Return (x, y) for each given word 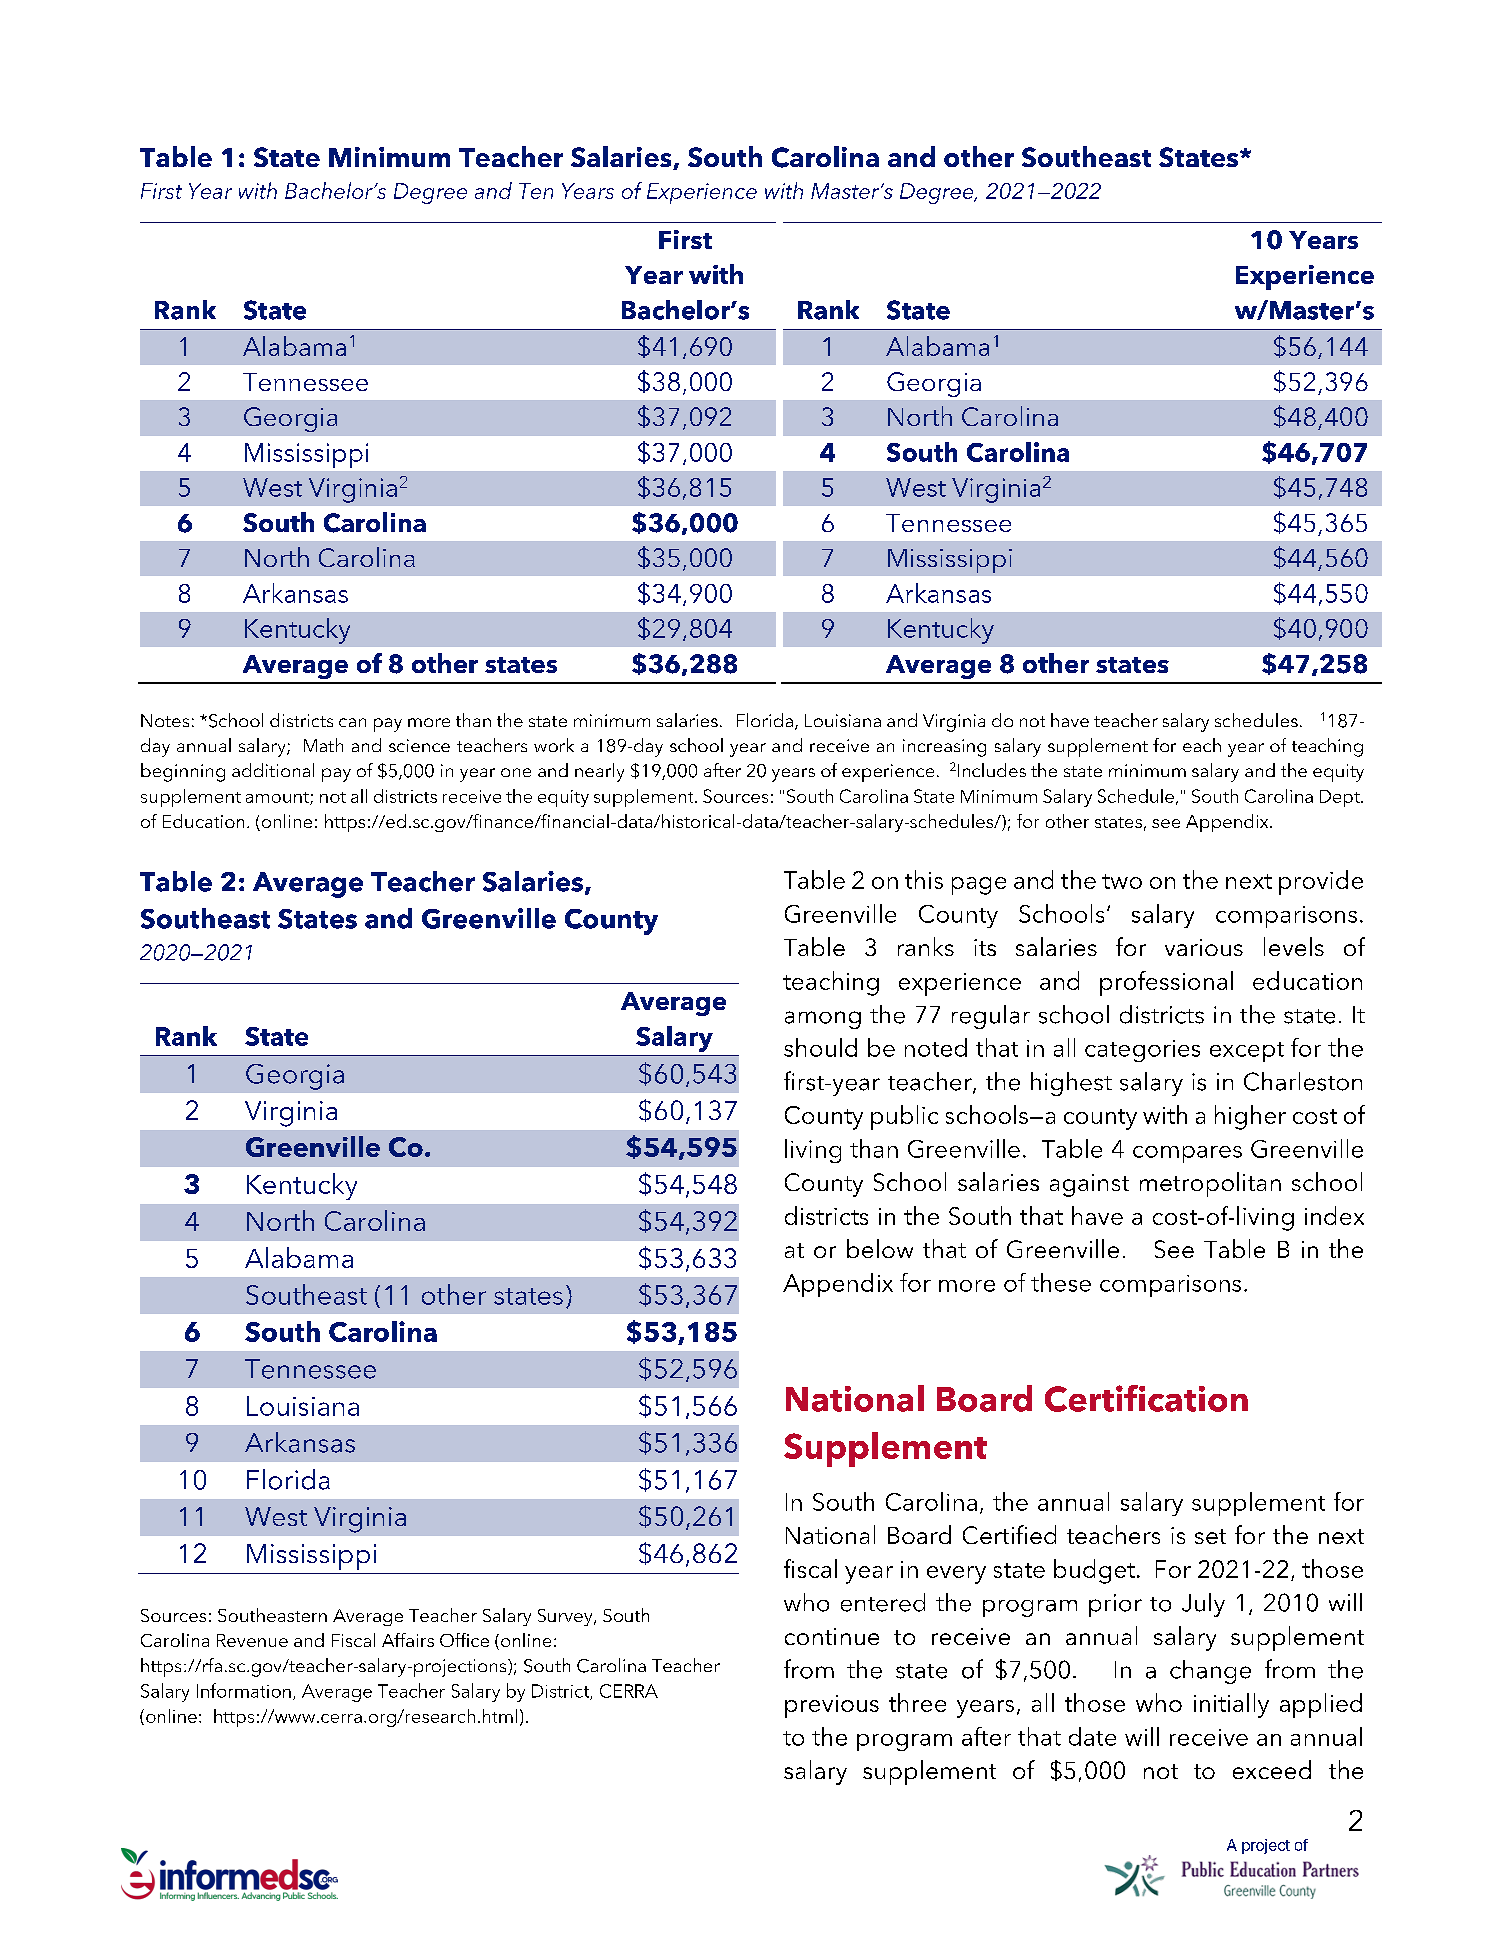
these (1061, 1282)
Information (244, 1690)
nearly (599, 772)
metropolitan (1210, 1184)
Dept (1341, 798)
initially (1231, 1705)
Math (323, 745)
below (880, 1248)
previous (832, 1706)
